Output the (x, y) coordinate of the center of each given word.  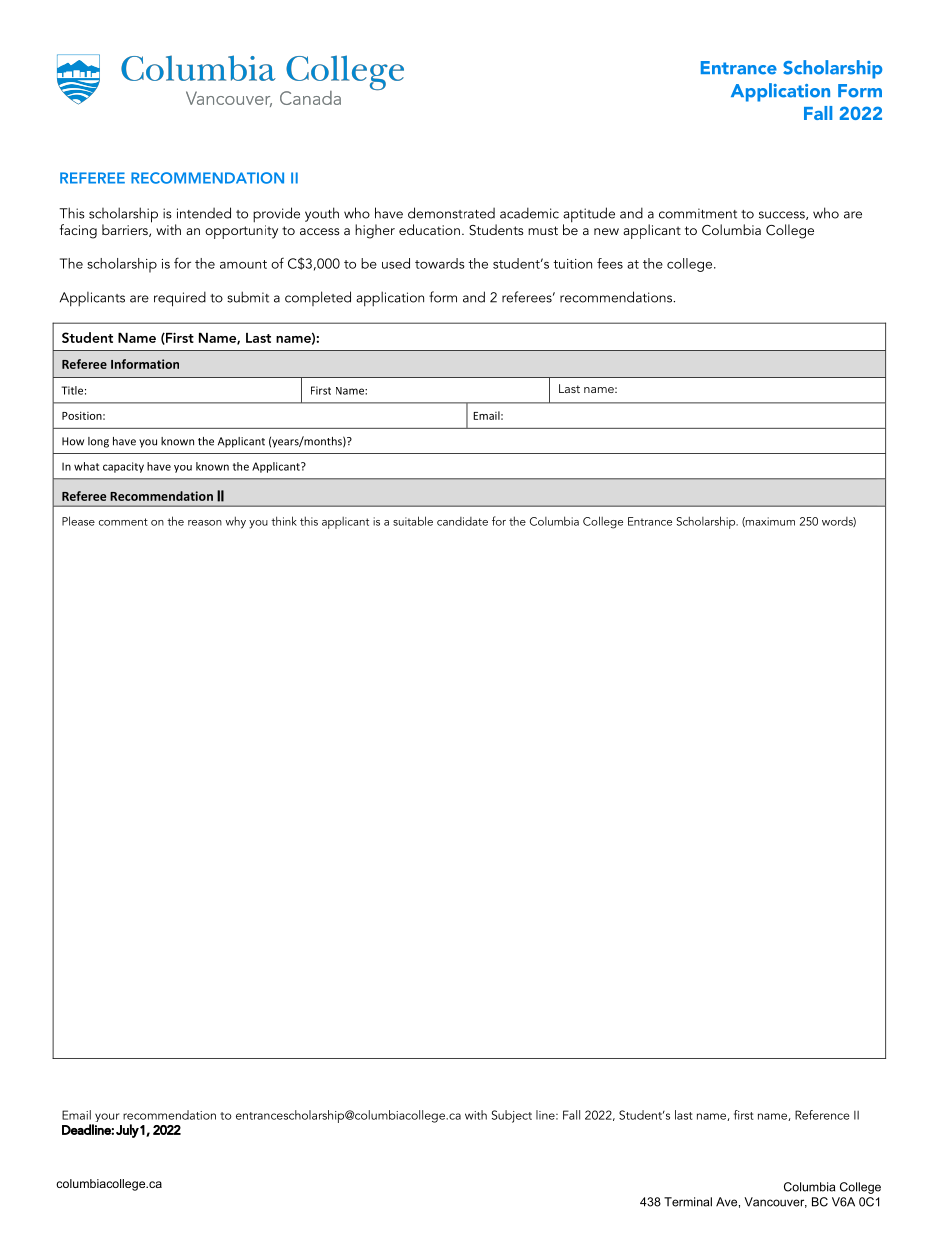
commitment (698, 213)
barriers (126, 230)
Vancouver (775, 1202)
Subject (512, 1116)
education (429, 229)
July (127, 1131)
